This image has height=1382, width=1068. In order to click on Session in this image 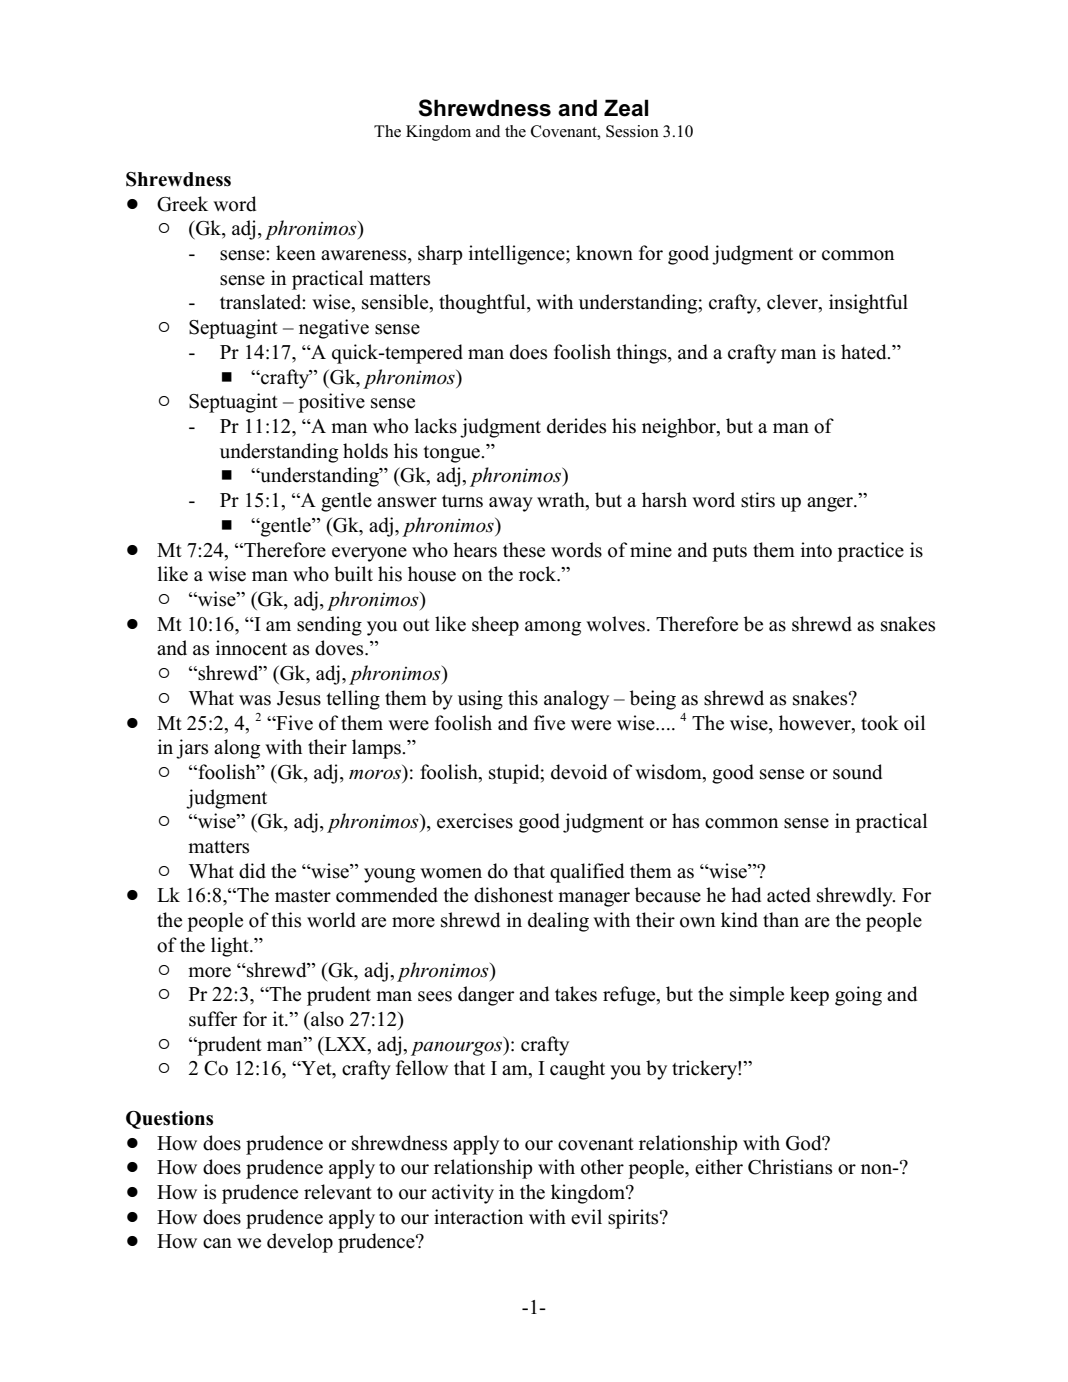, I will do `click(632, 131)`.
